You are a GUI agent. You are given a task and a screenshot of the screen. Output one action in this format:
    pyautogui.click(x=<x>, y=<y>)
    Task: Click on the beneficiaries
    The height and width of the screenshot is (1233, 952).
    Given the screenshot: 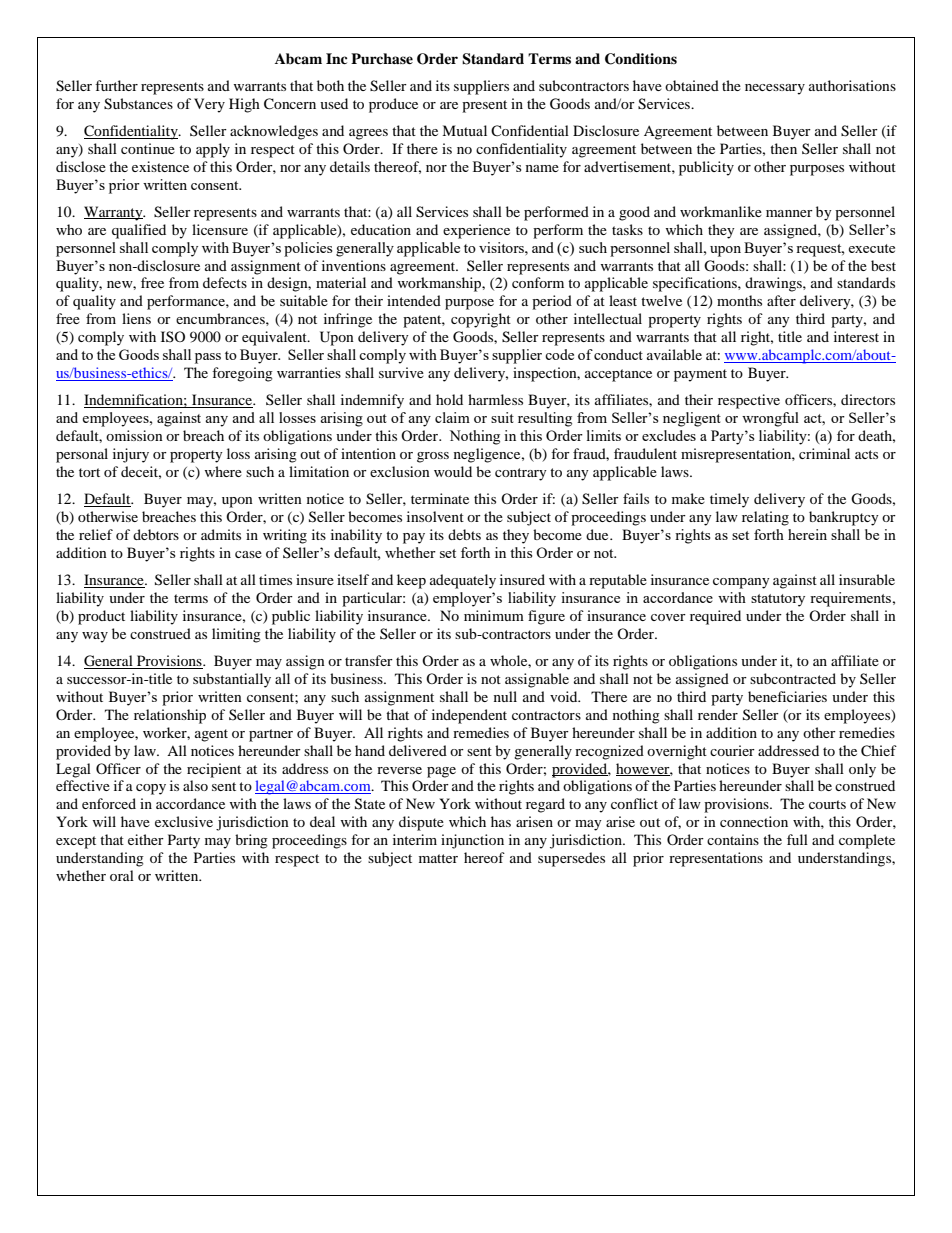 What is the action you would take?
    pyautogui.click(x=787, y=696)
